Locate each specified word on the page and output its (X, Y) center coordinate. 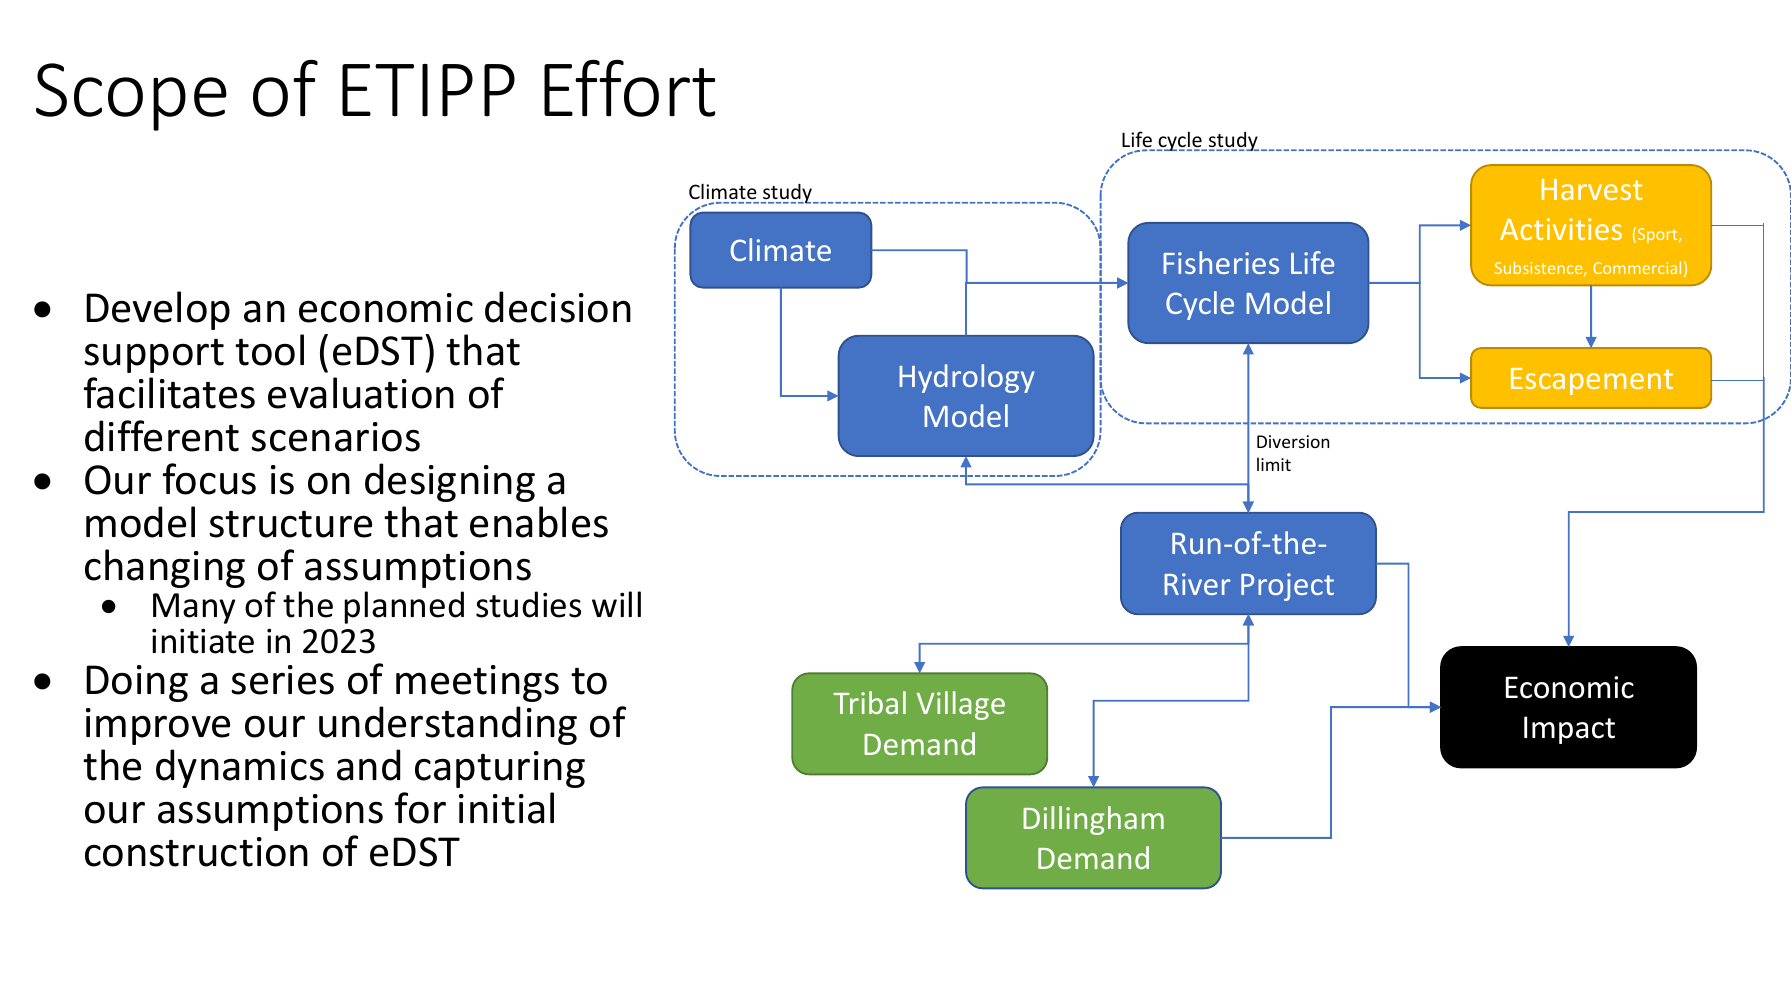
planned (404, 607)
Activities (1561, 229)
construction (196, 852)
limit (1274, 464)
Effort (629, 88)
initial (506, 808)
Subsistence (1540, 268)
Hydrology (967, 378)
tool (269, 350)
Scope (131, 97)
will (616, 604)
